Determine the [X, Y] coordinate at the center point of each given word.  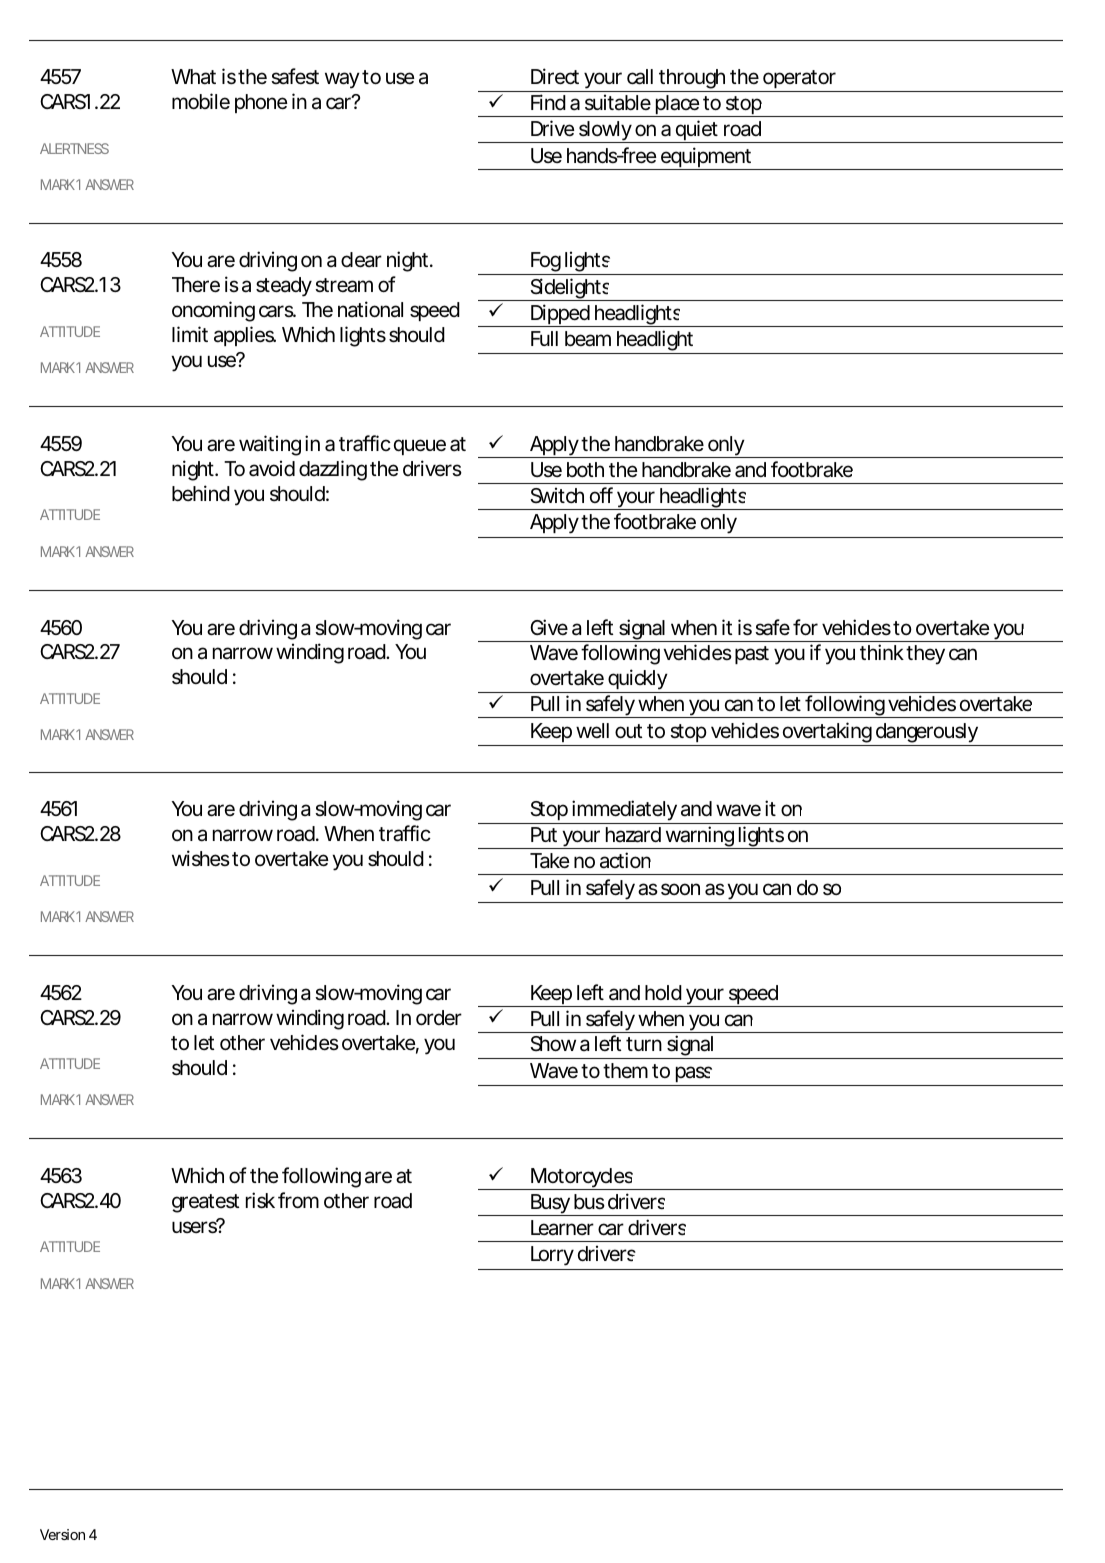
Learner [562, 1228]
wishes [201, 858]
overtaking [827, 734]
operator [800, 81]
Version [62, 1534]
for [805, 627]
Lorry [552, 1256]
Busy [550, 1205]
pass [694, 1076]
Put [544, 834]
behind [201, 493]
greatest [205, 1203]
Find [548, 102]
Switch [557, 495]
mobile [201, 101]
